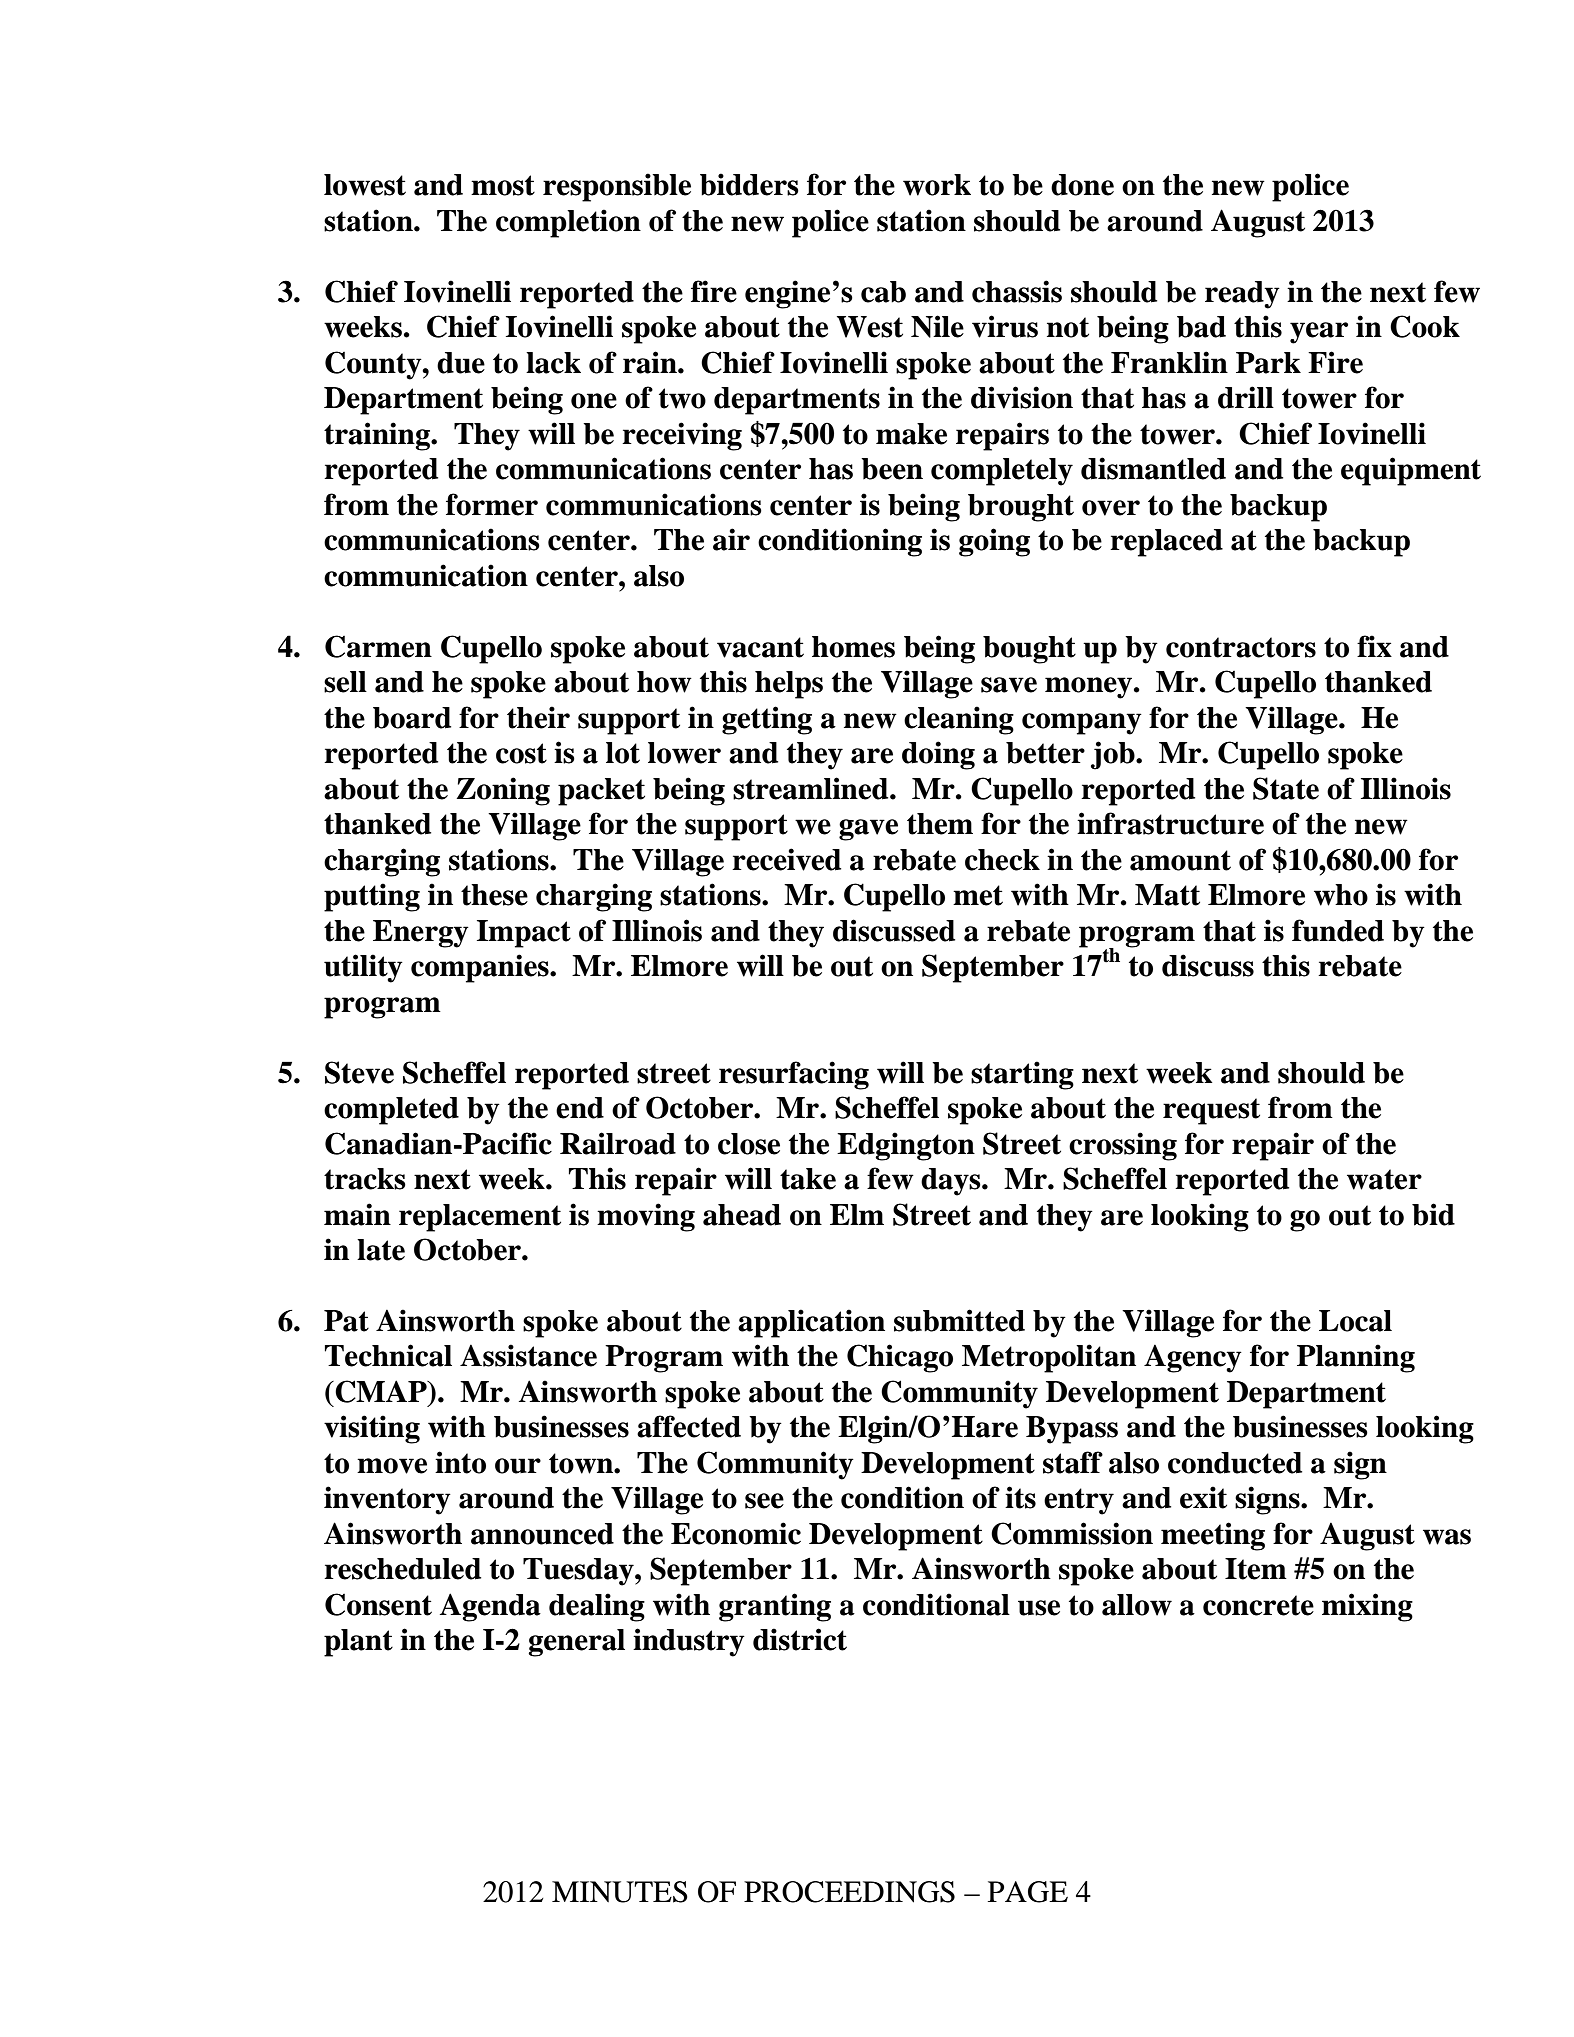 This page has height=2037, width=1574. I want to click on MINUTES, so click(620, 1892).
